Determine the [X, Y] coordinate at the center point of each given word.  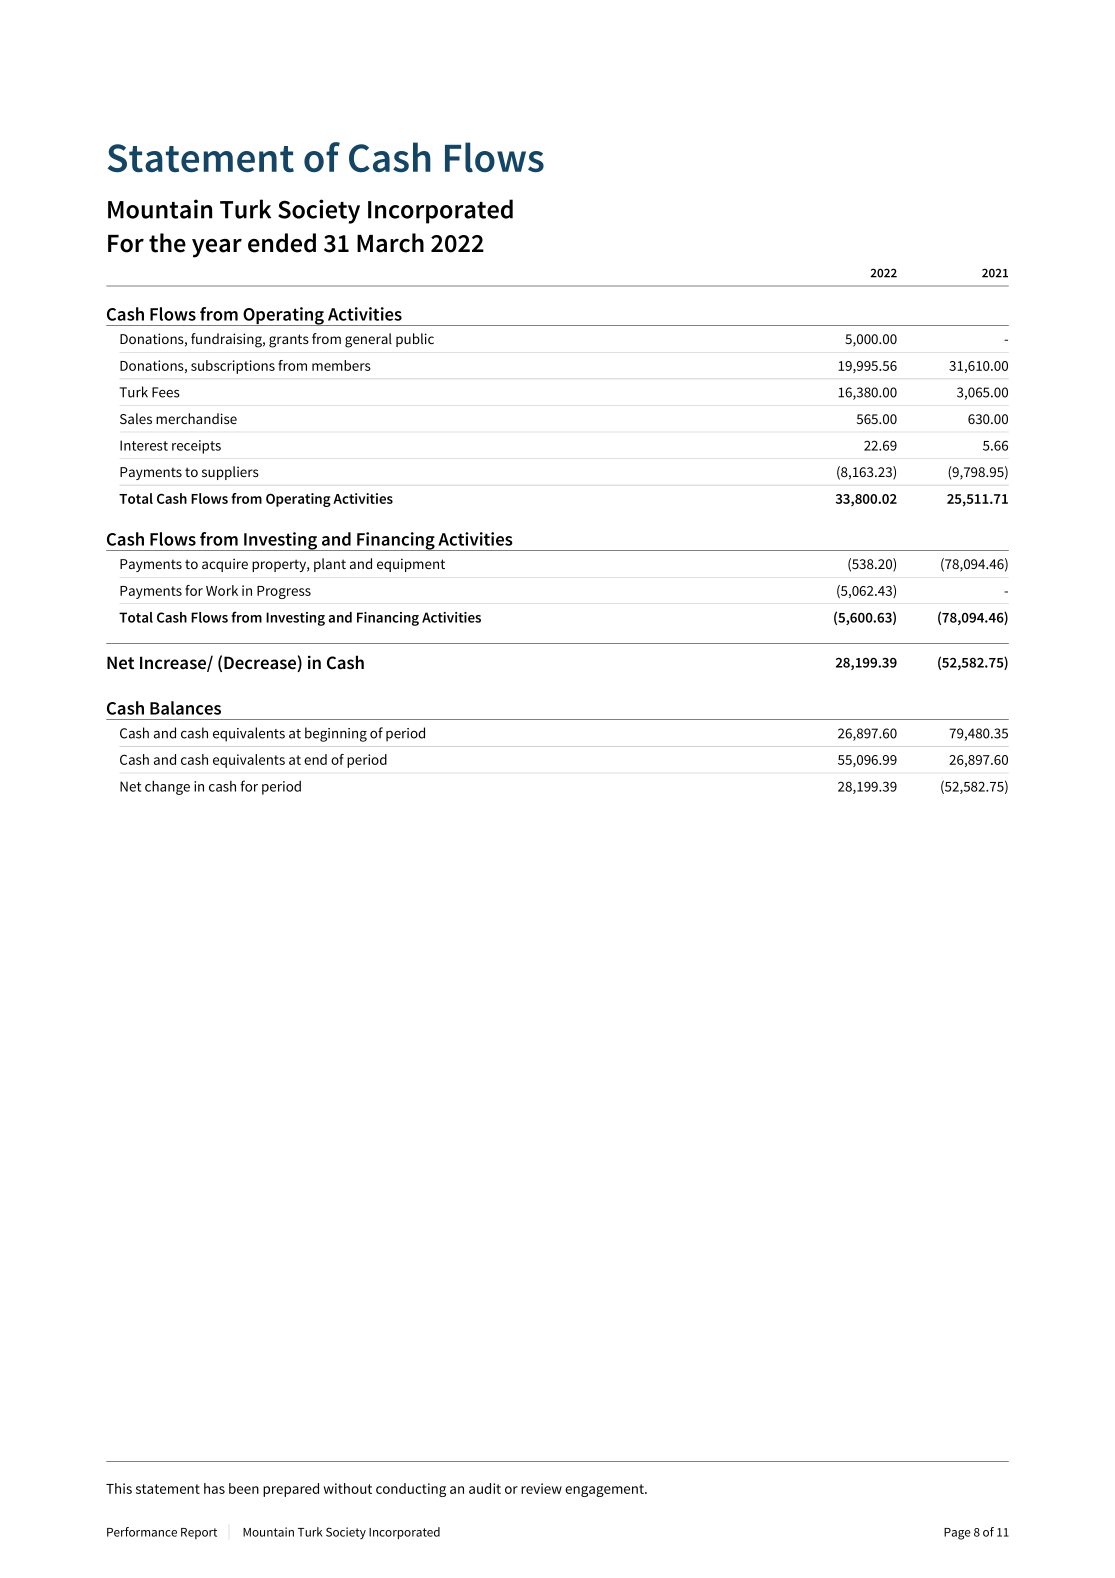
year [217, 248]
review [541, 1488]
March [390, 243]
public [415, 340]
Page [957, 1534]
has [214, 1488]
